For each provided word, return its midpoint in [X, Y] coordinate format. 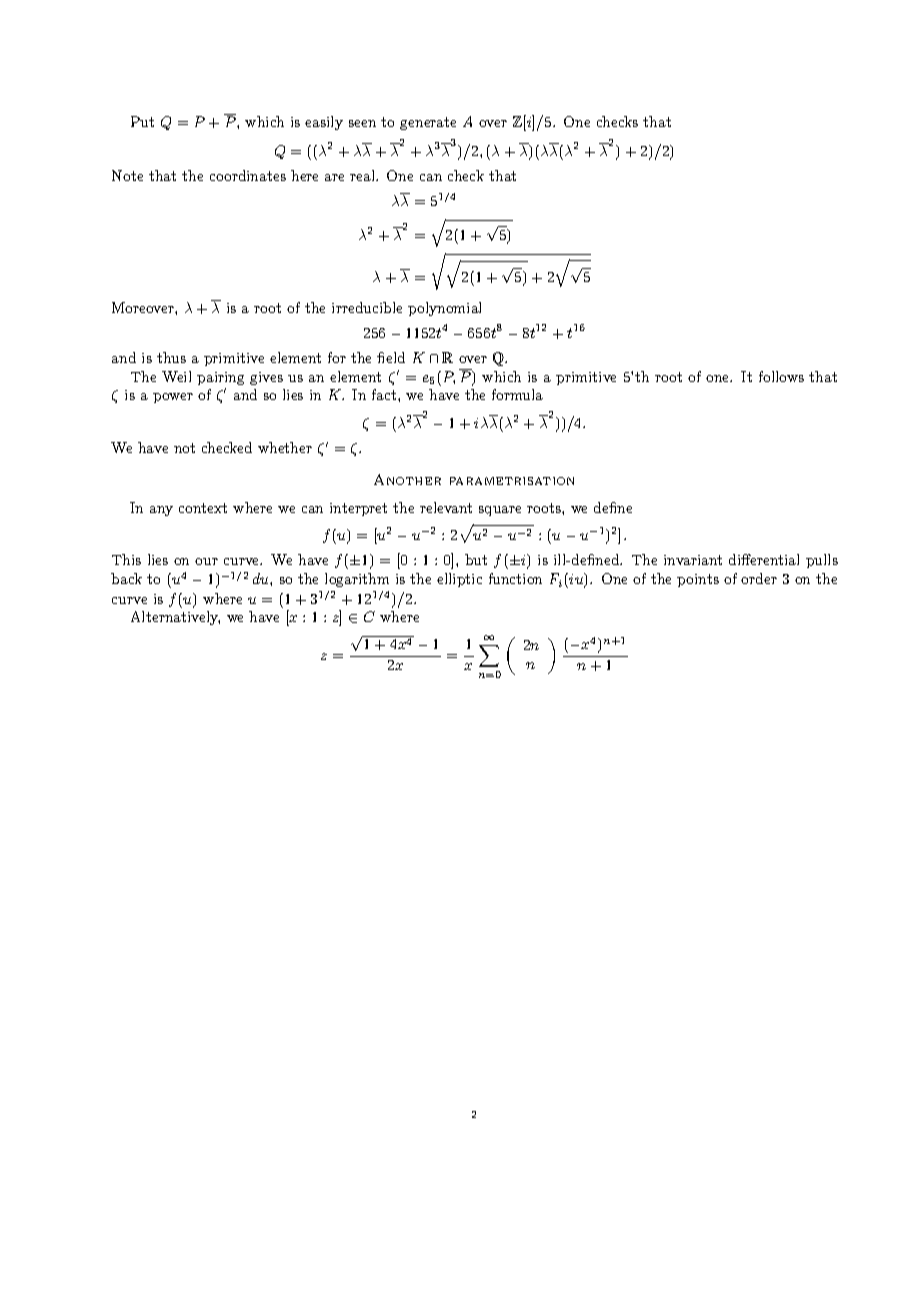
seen [362, 123]
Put [142, 121]
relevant [446, 507]
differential [764, 559]
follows [781, 376]
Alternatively [175, 618]
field [391, 357]
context [203, 508]
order [759, 578]
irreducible [367, 307]
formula [517, 394]
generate [428, 123]
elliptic [459, 580]
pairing [220, 378]
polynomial [444, 309]
